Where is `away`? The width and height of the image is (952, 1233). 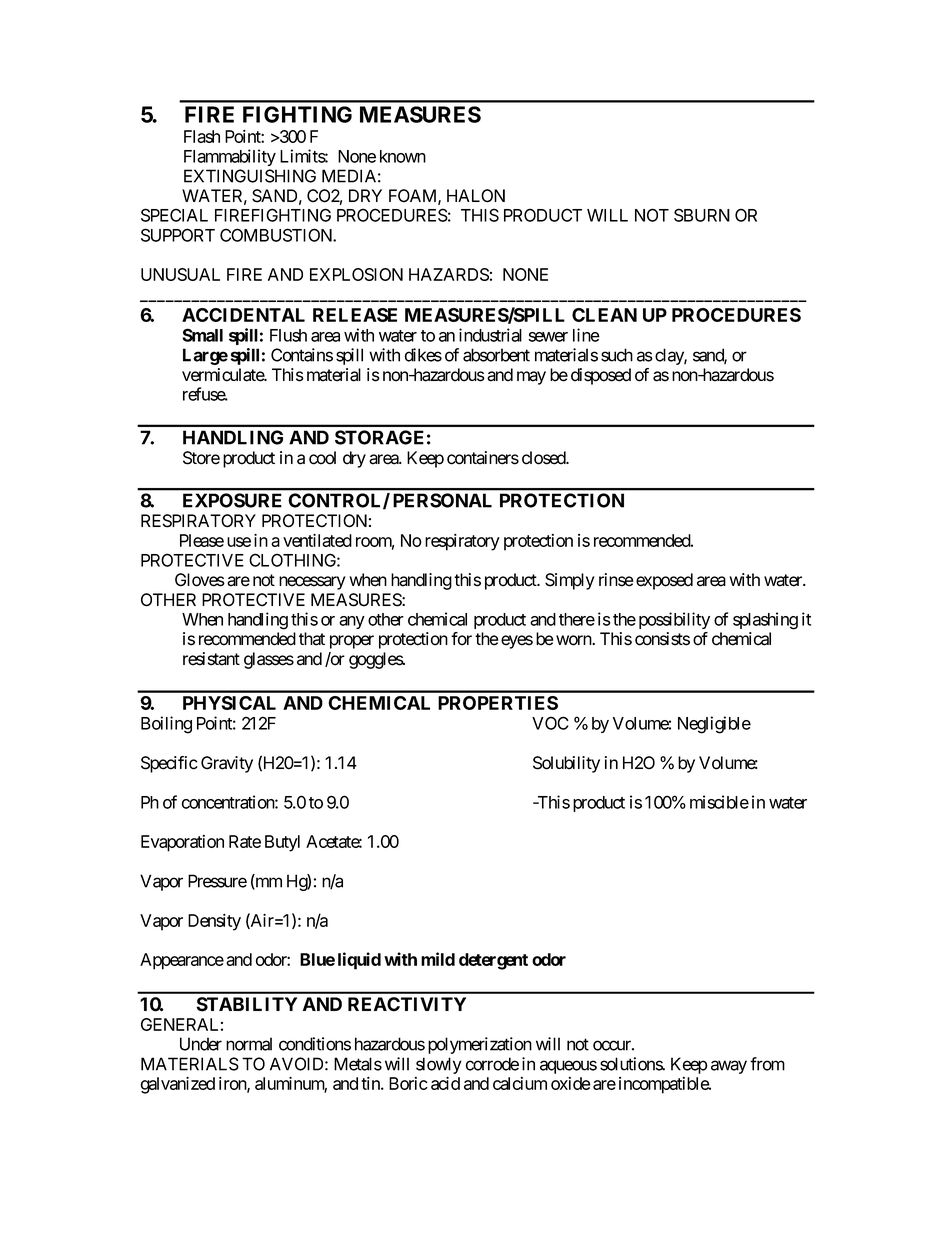 away is located at coordinates (729, 1067).
